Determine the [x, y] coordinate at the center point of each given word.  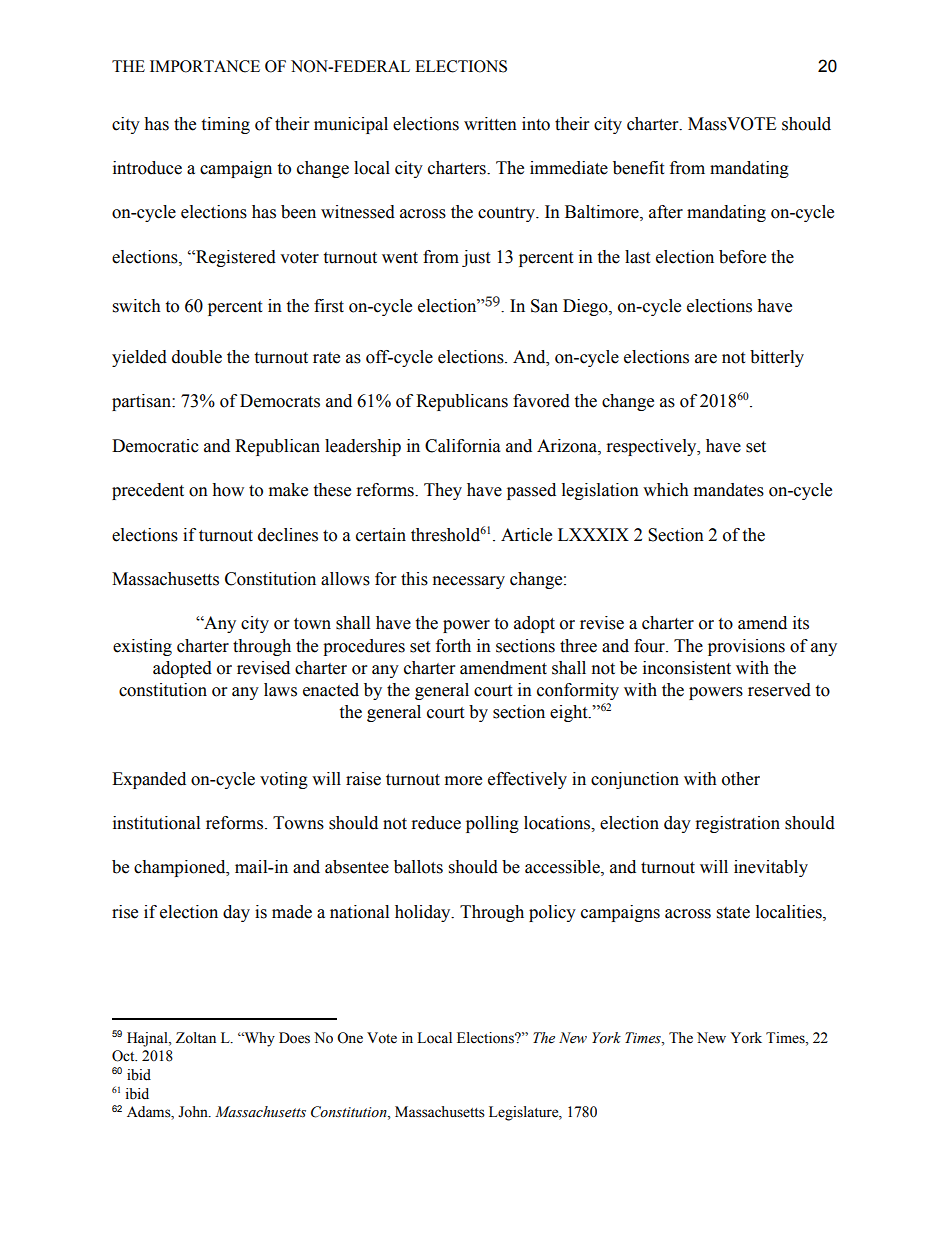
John [194, 1112]
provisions [746, 647]
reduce [436, 823]
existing [142, 647]
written [490, 124]
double [197, 357]
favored [541, 401]
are [706, 359]
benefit [638, 168]
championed [181, 868]
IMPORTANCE [205, 66]
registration [738, 824]
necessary [469, 582]
